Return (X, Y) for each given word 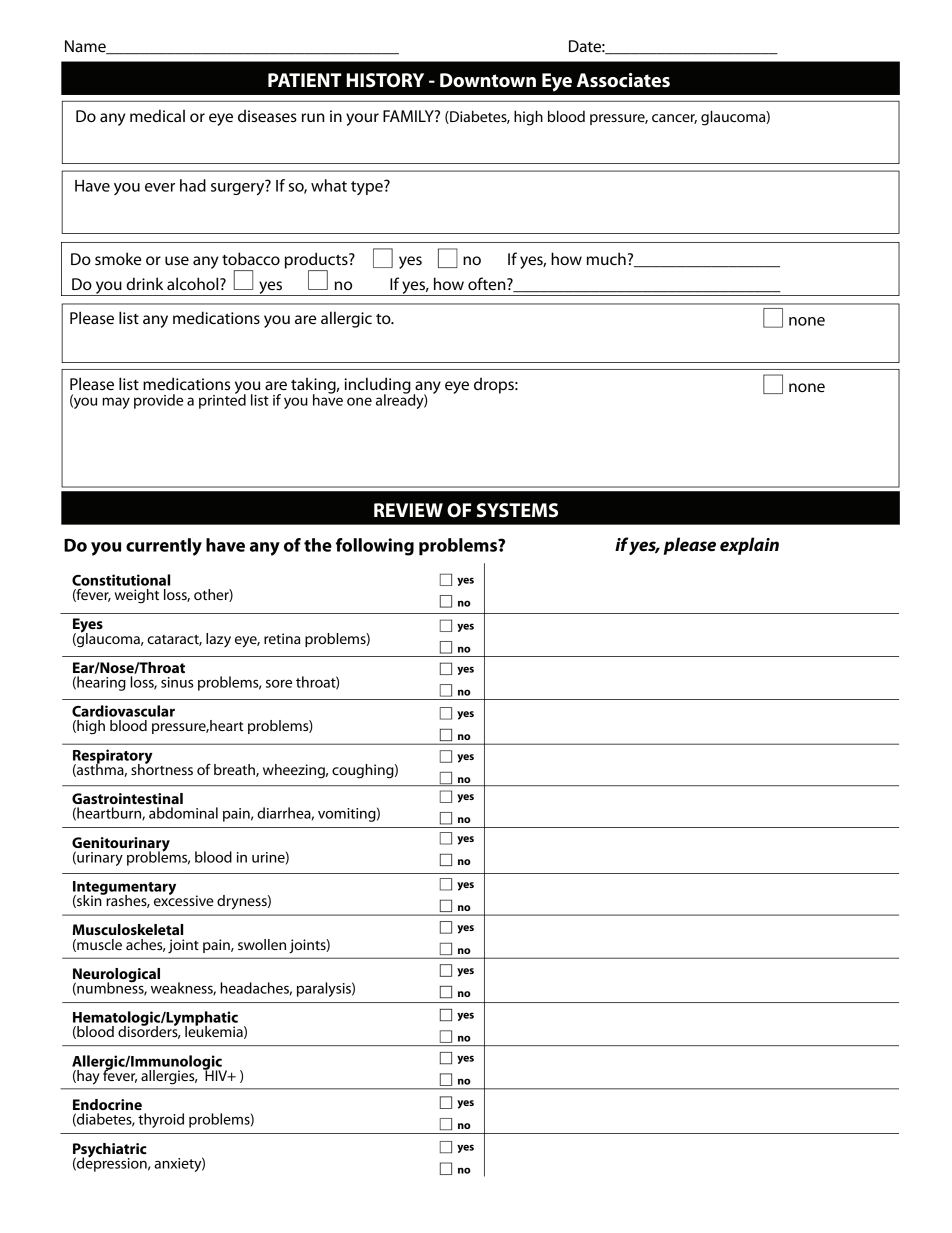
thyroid (161, 1120)
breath (235, 770)
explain (749, 546)
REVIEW (408, 510)
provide (158, 401)
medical (157, 115)
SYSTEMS (517, 510)
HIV (216, 1074)
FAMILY (409, 116)
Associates (623, 80)
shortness (162, 768)
